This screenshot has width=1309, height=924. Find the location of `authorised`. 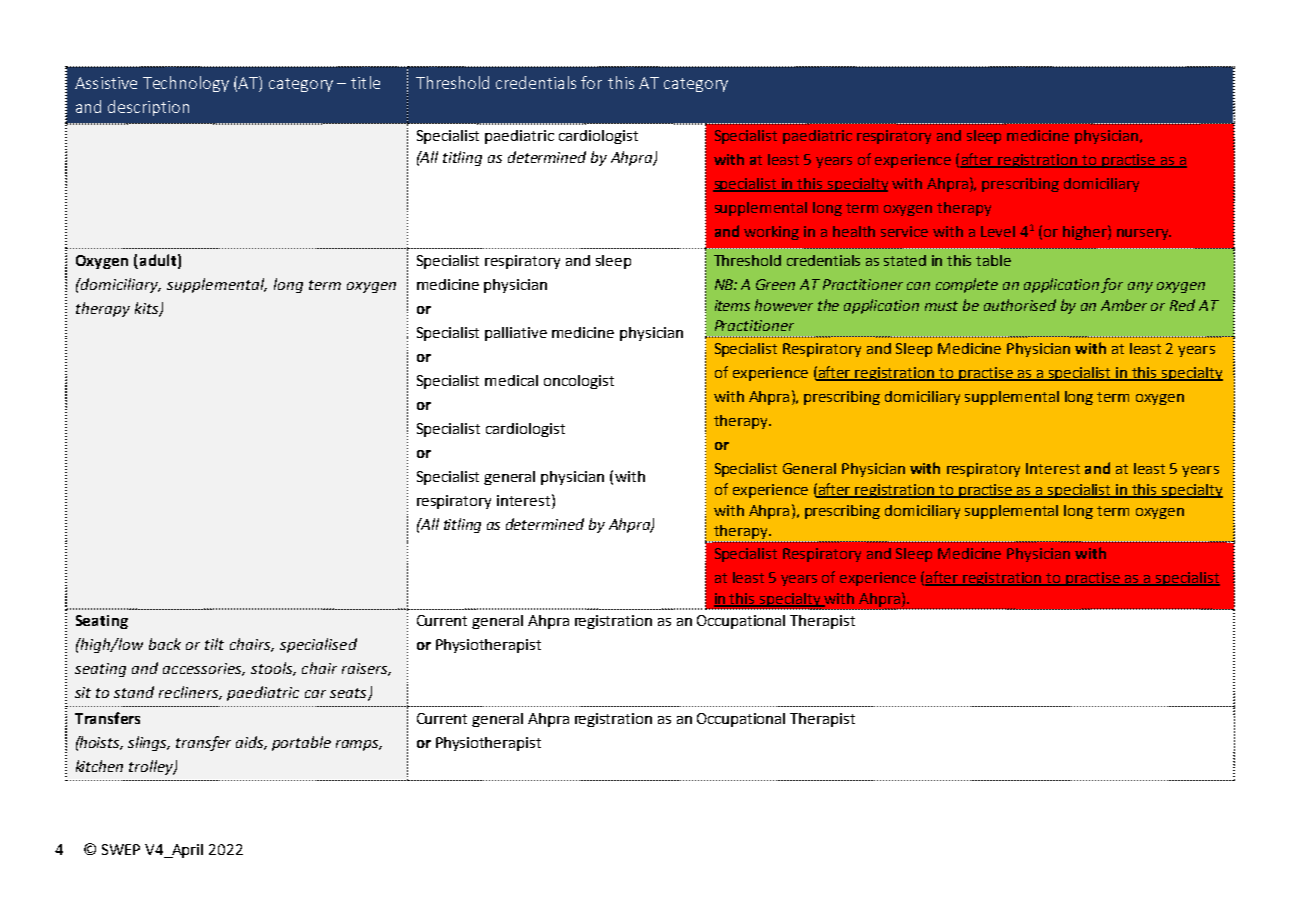

authorised is located at coordinates (1020, 305).
